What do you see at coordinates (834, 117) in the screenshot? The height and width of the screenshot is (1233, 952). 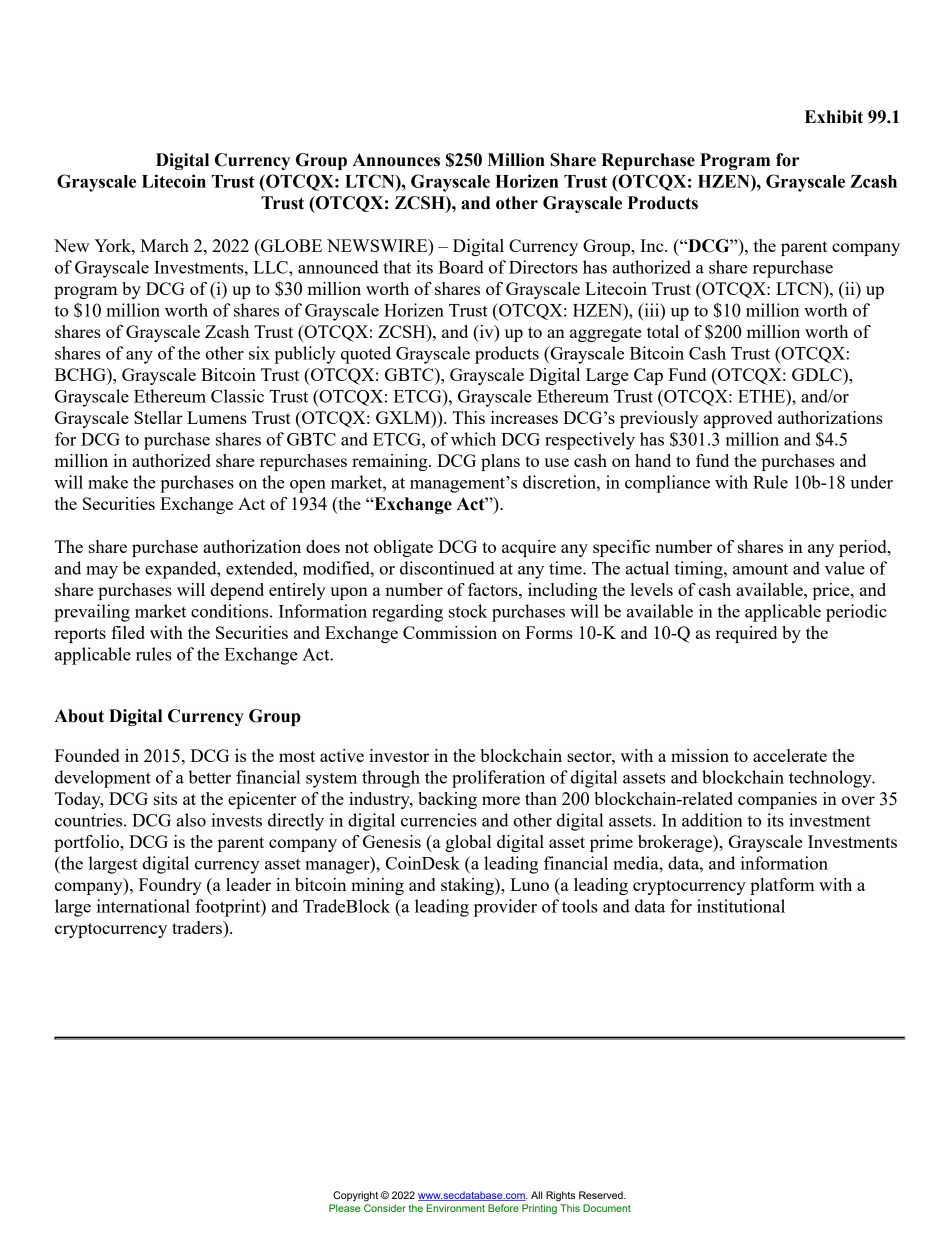 I see `Exhibit` at bounding box center [834, 117].
